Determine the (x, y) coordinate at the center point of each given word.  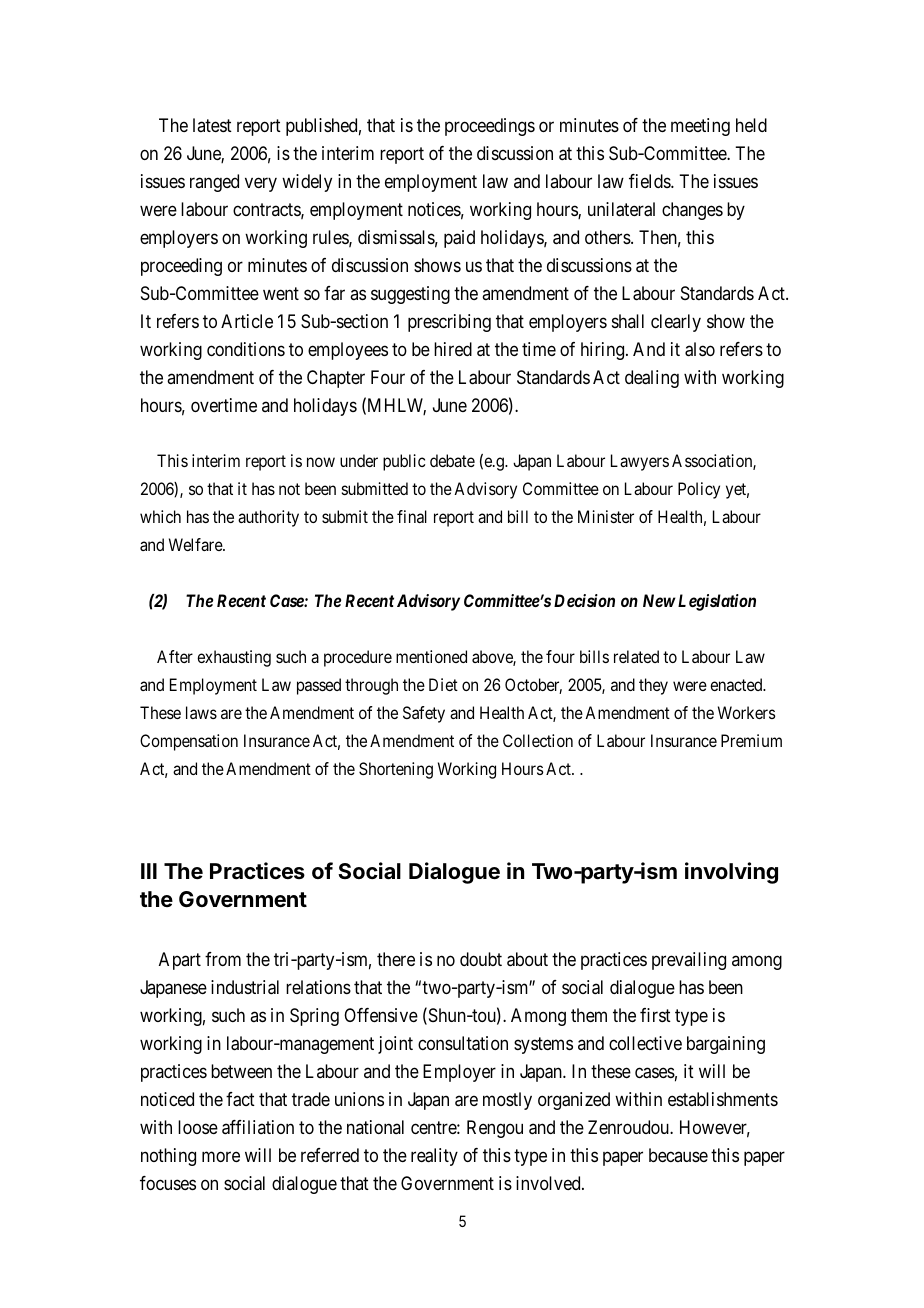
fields (650, 181)
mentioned (431, 656)
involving (731, 873)
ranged (214, 183)
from (223, 959)
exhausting (234, 658)
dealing (652, 379)
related (636, 656)
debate (452, 460)
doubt (481, 959)
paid (459, 239)
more (221, 1156)
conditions (246, 349)
